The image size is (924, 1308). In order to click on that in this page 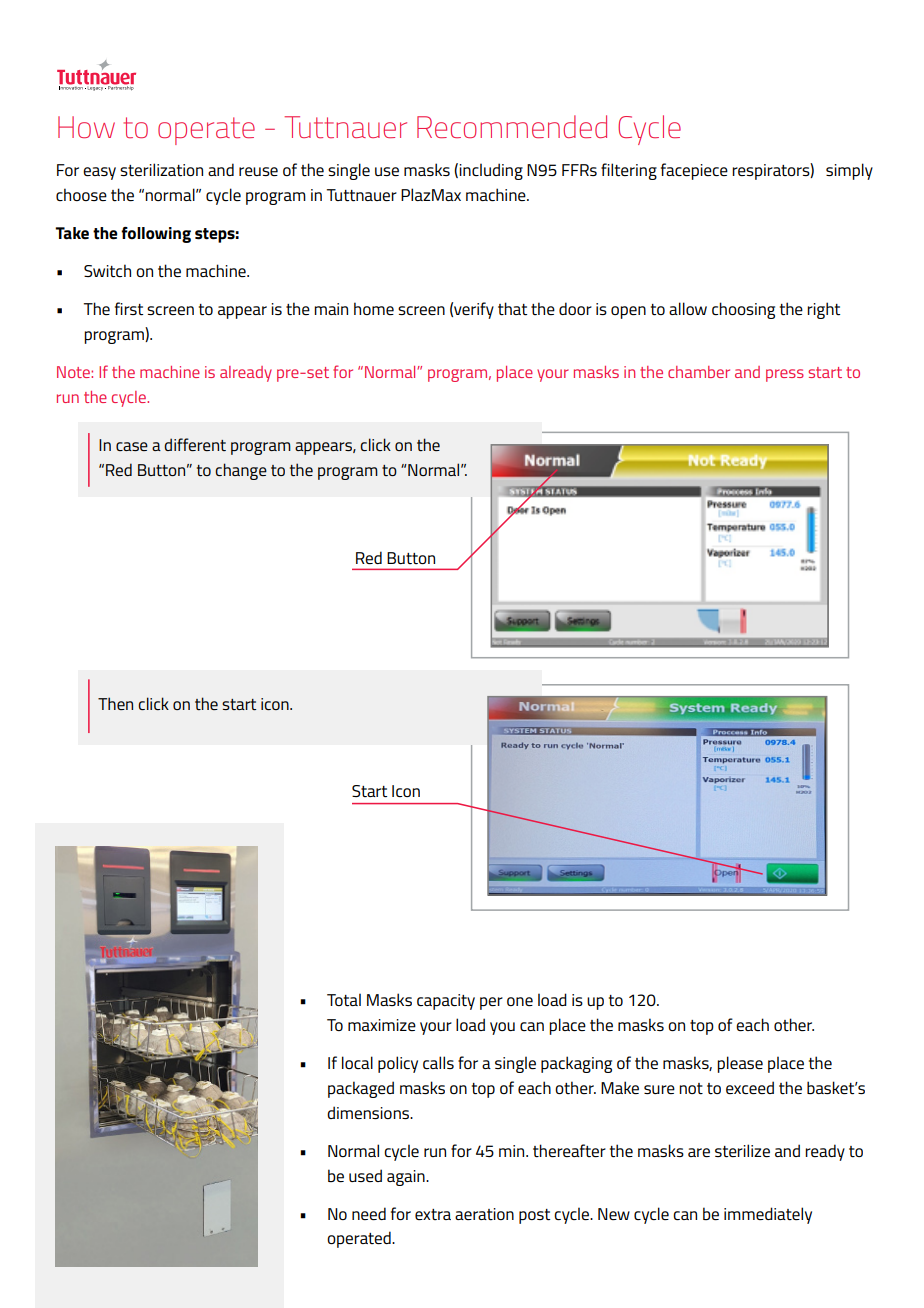, I will do `click(512, 309)`.
